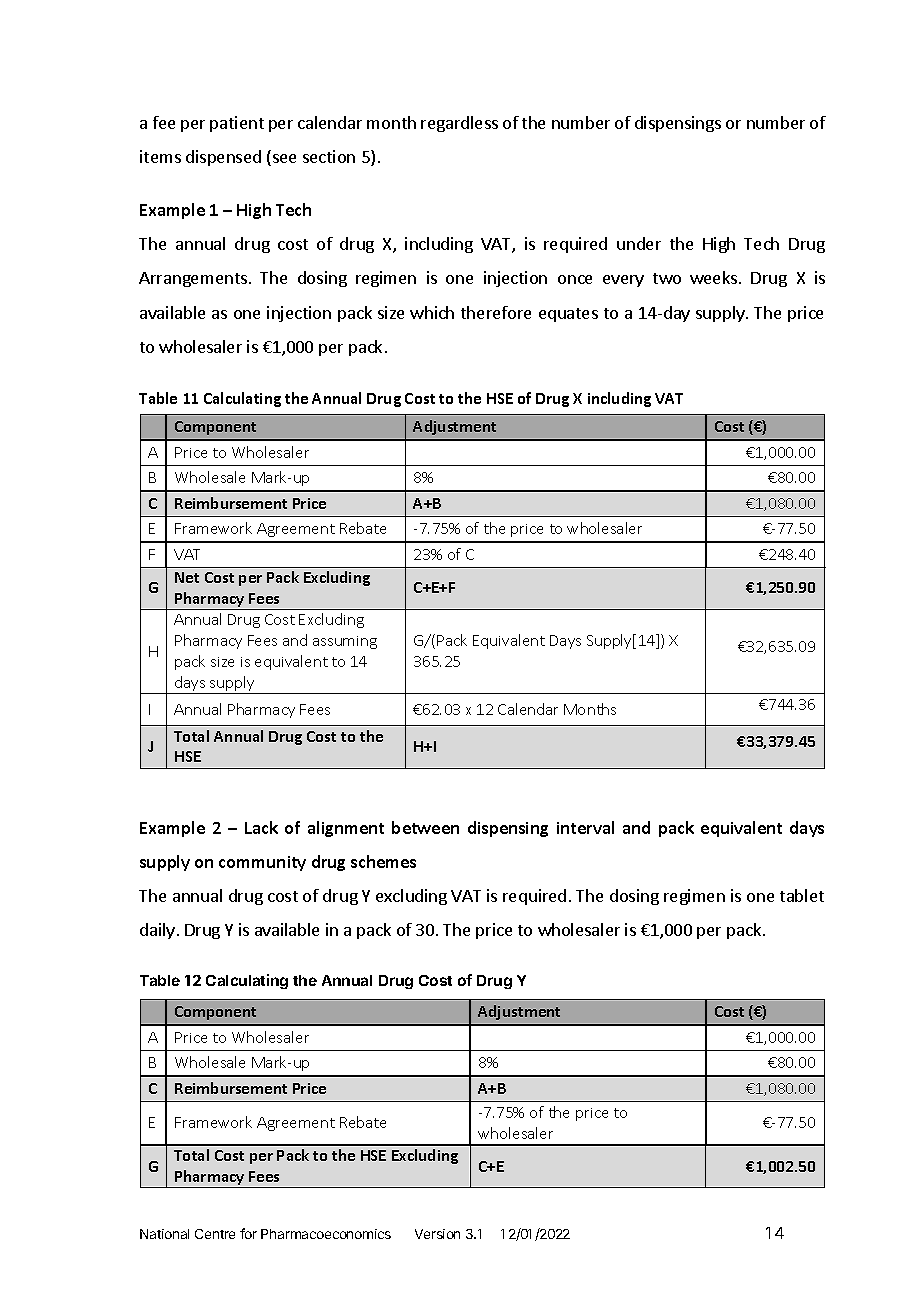 The image size is (924, 1308). Describe the element at coordinates (425, 827) in the screenshot. I see `between` at that location.
